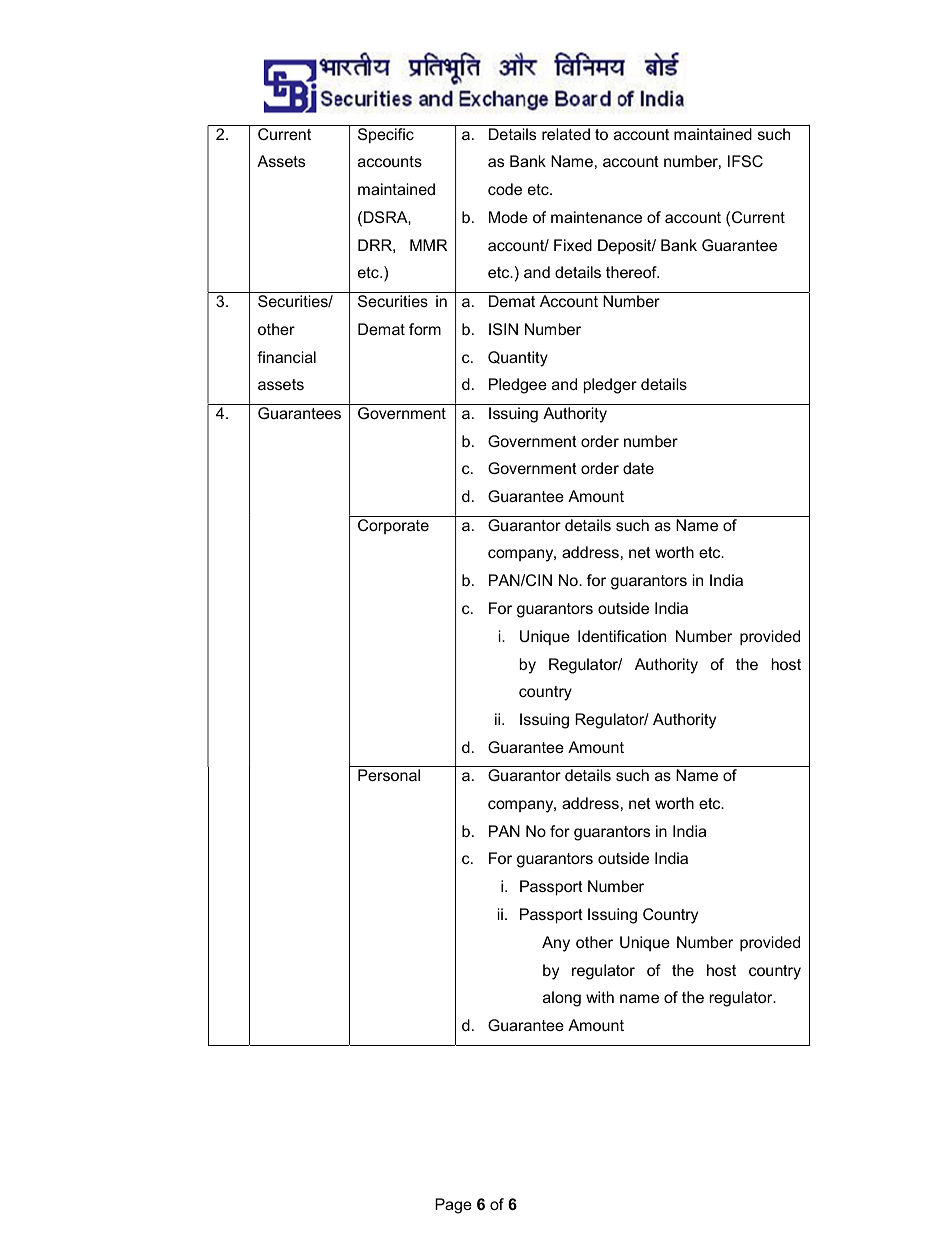 The height and width of the document is (1233, 952). Describe the element at coordinates (453, 1206) in the document. I see `Page` at that location.
